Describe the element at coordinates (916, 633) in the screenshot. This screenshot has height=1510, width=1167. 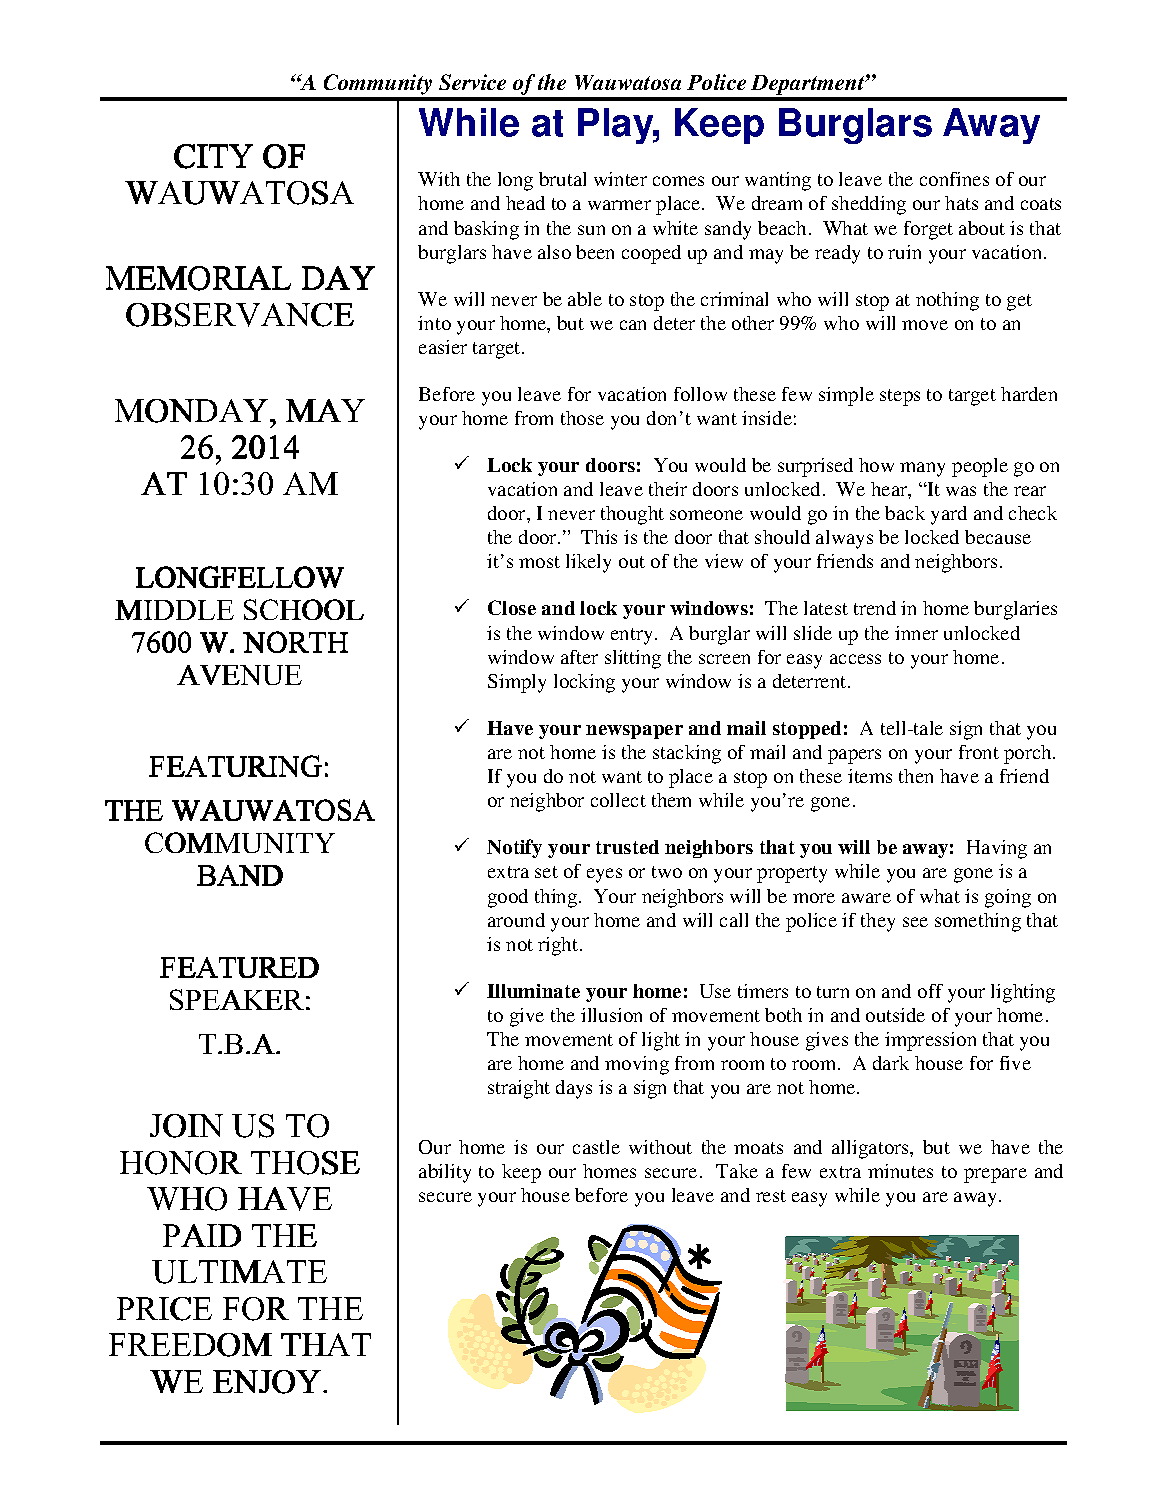
I see `inner` at that location.
